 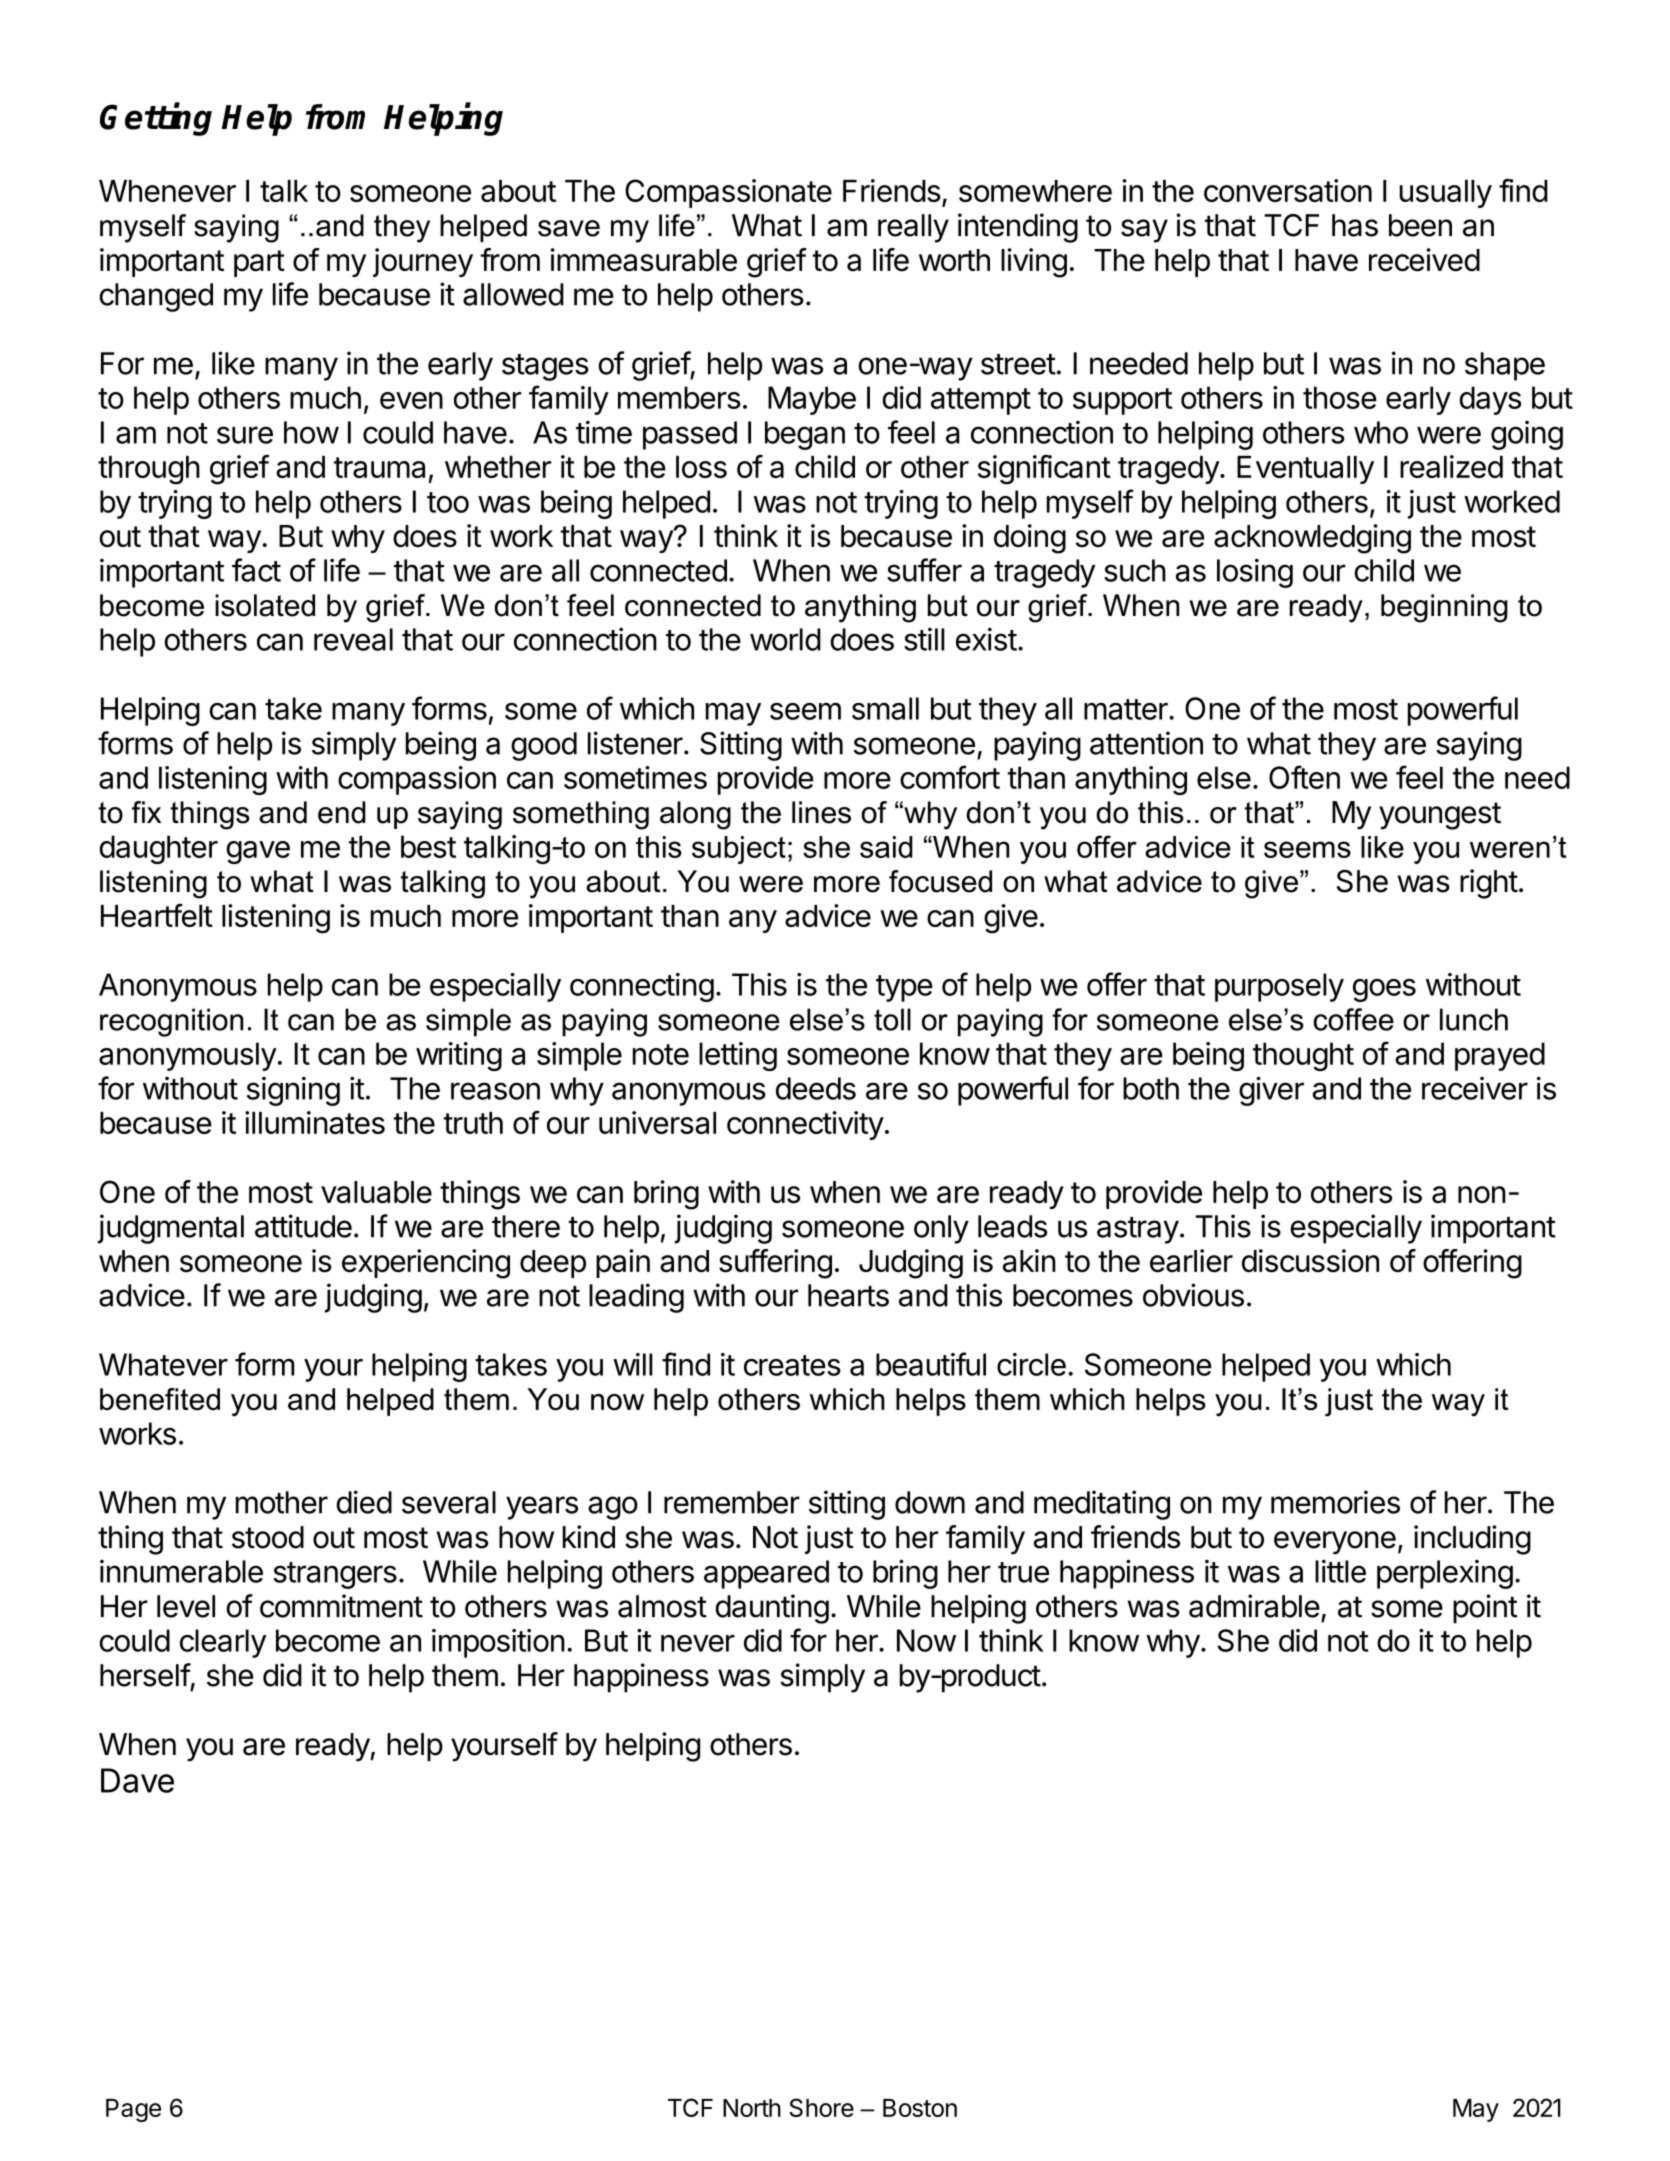 What do you see at coordinates (913, 228) in the image?
I see `really` at bounding box center [913, 228].
